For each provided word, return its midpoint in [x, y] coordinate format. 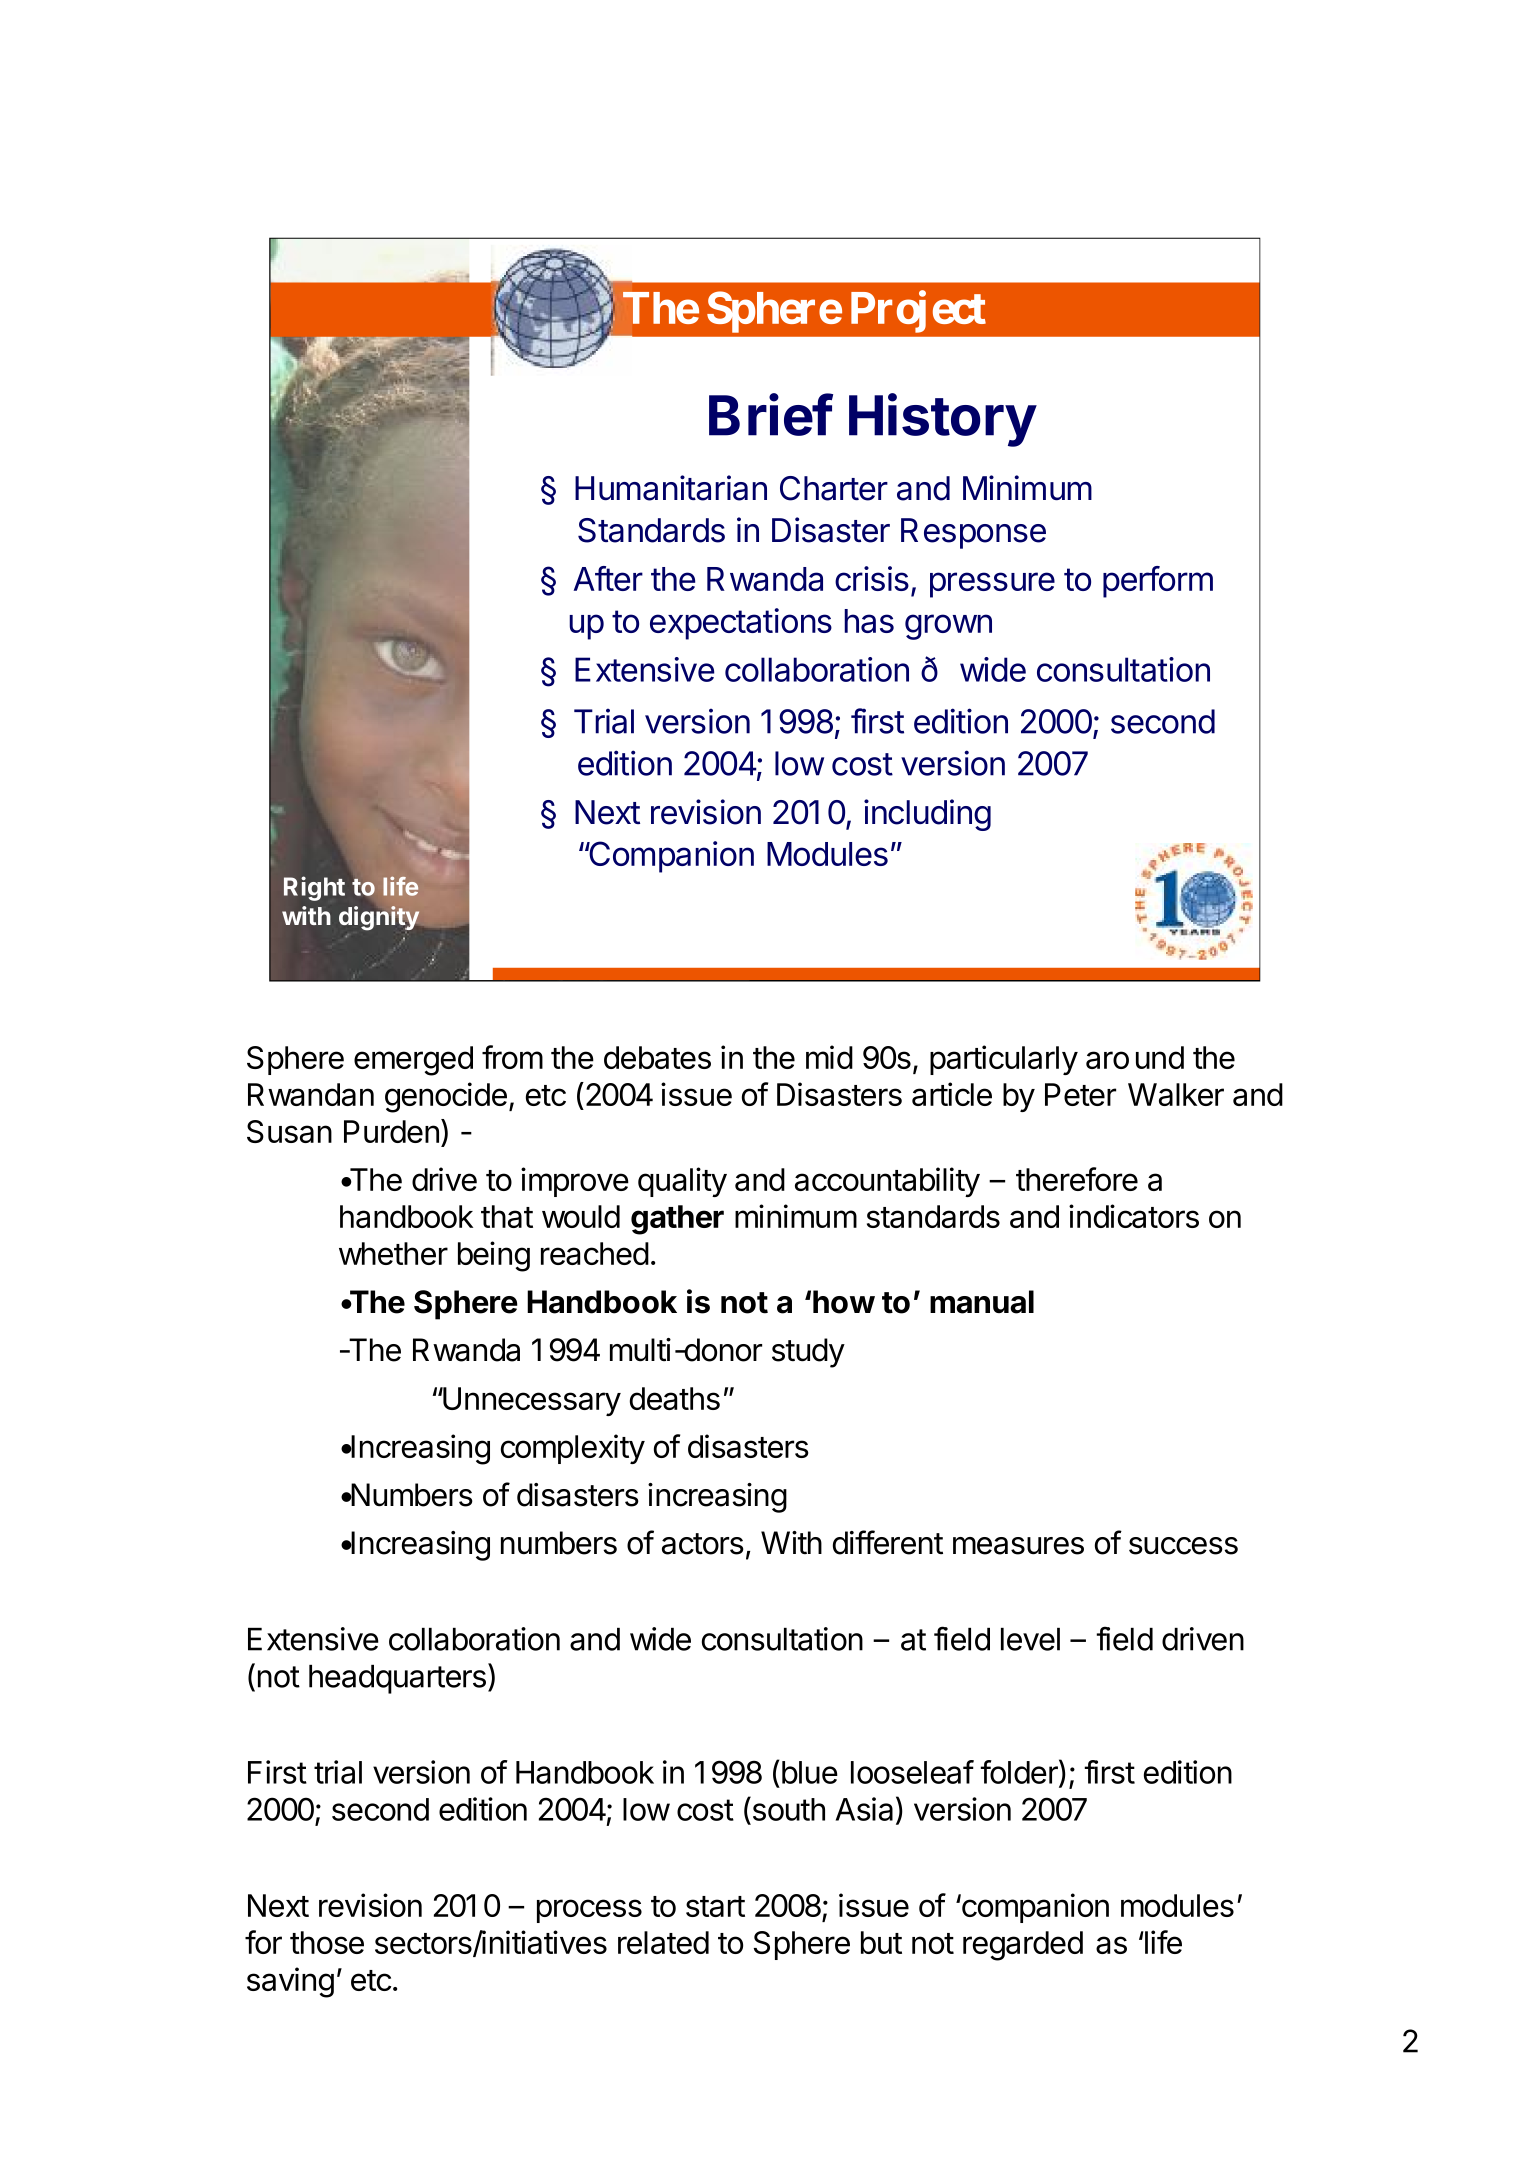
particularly [1004, 1060]
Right [314, 888]
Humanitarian [671, 488]
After [608, 578]
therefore [1077, 1179]
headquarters [397, 1679]
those [327, 1942]
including [927, 815]
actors [703, 1544]
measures [1018, 1546]
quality [682, 1182]
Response [973, 533]
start [715, 1906]
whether [393, 1253]
